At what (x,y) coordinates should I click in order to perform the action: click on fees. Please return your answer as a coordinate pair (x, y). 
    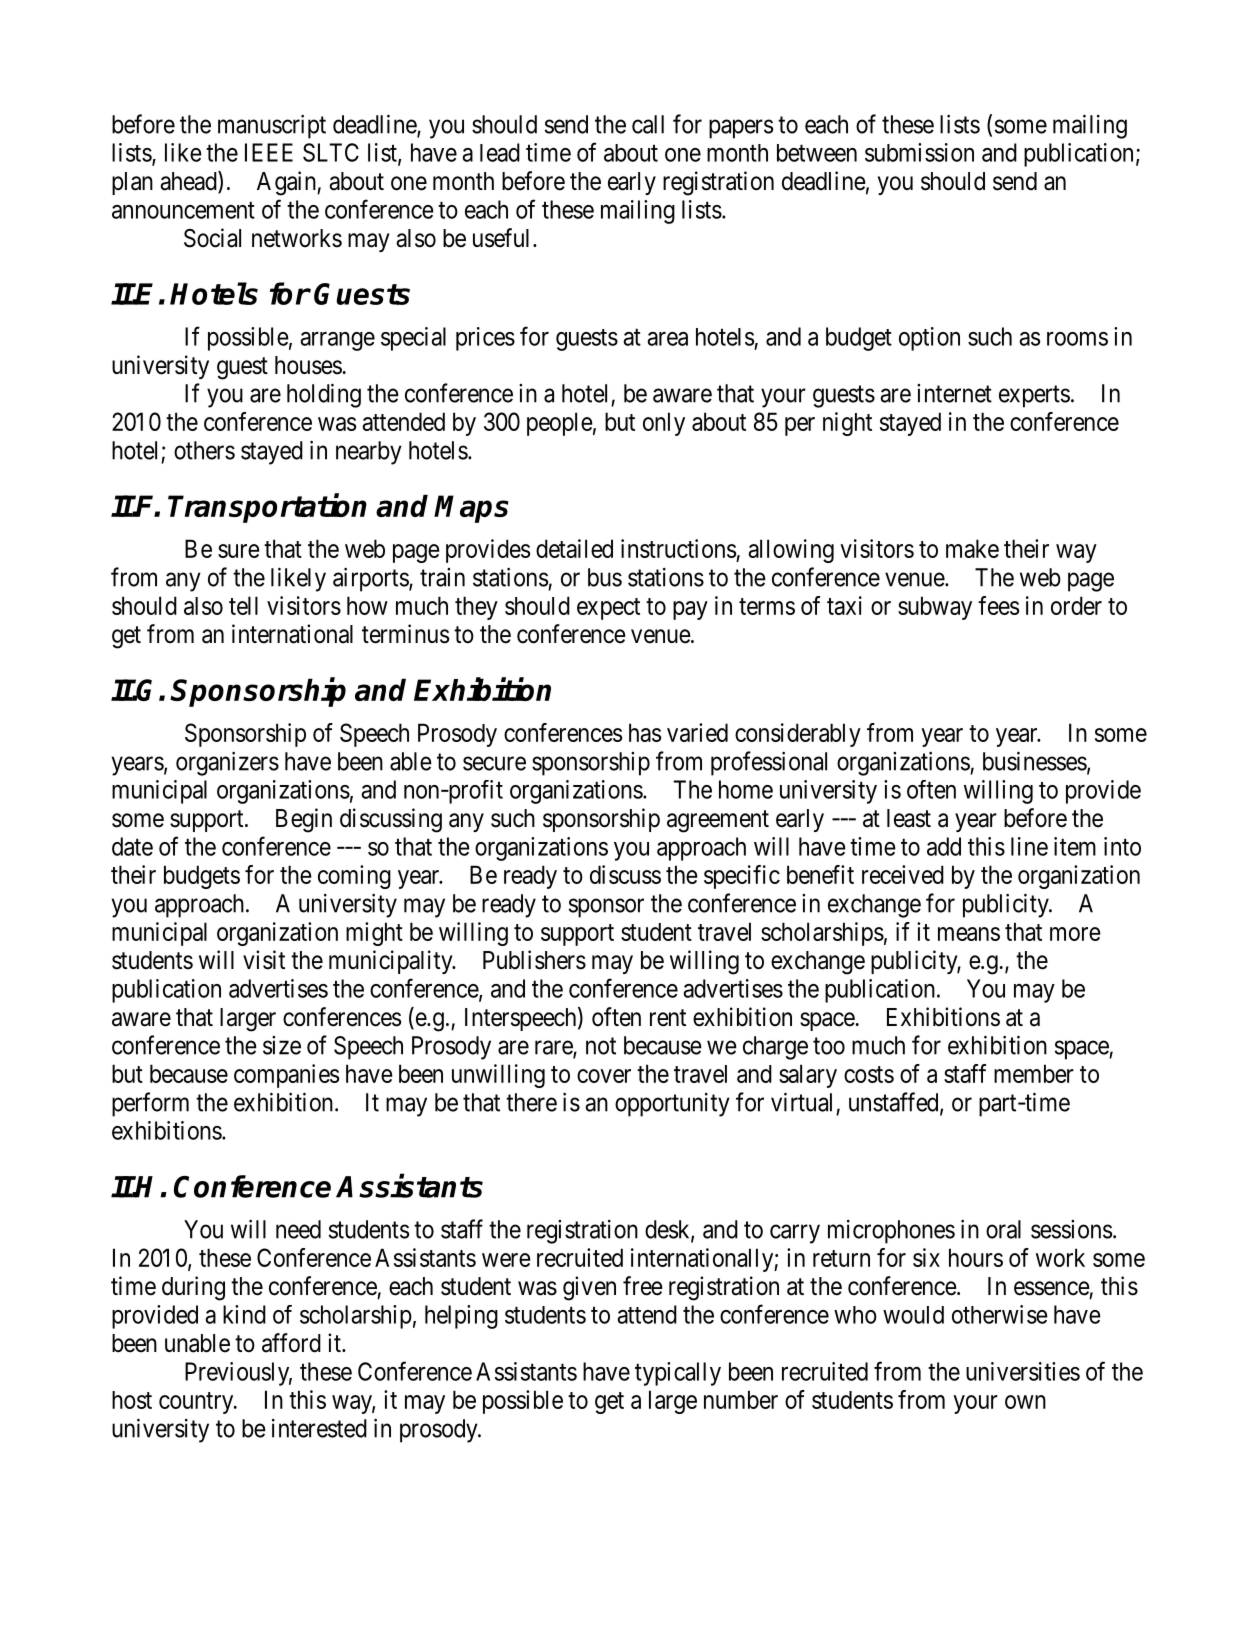
    Looking at the image, I should click on (998, 605).
